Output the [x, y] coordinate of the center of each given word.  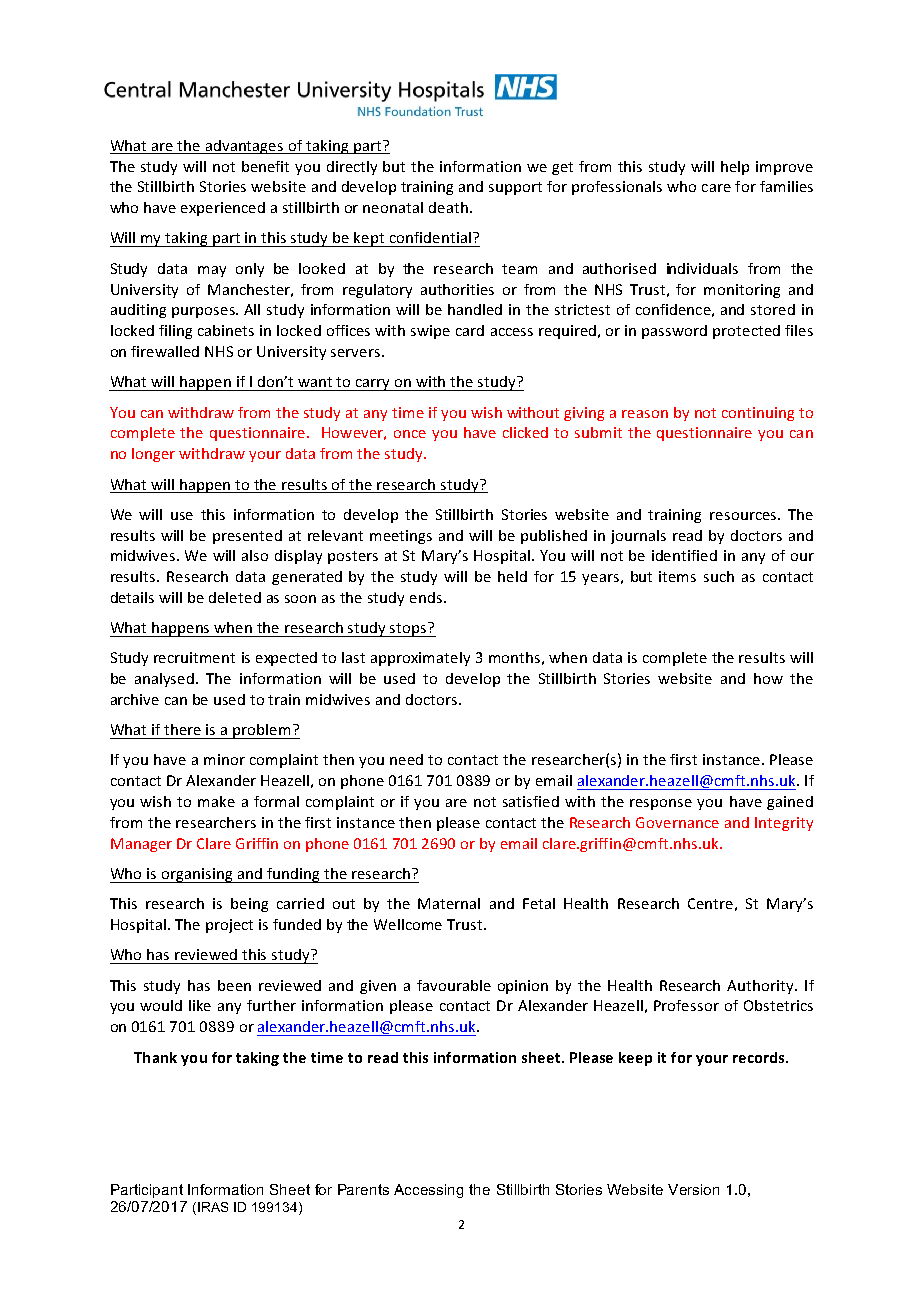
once [410, 434]
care [716, 188]
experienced [223, 209]
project [229, 926]
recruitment [194, 657]
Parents [363, 1189]
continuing [758, 414]
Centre [710, 903]
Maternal [449, 903]
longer [153, 455]
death [448, 207]
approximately [420, 659]
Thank [155, 1057]
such [719, 576]
